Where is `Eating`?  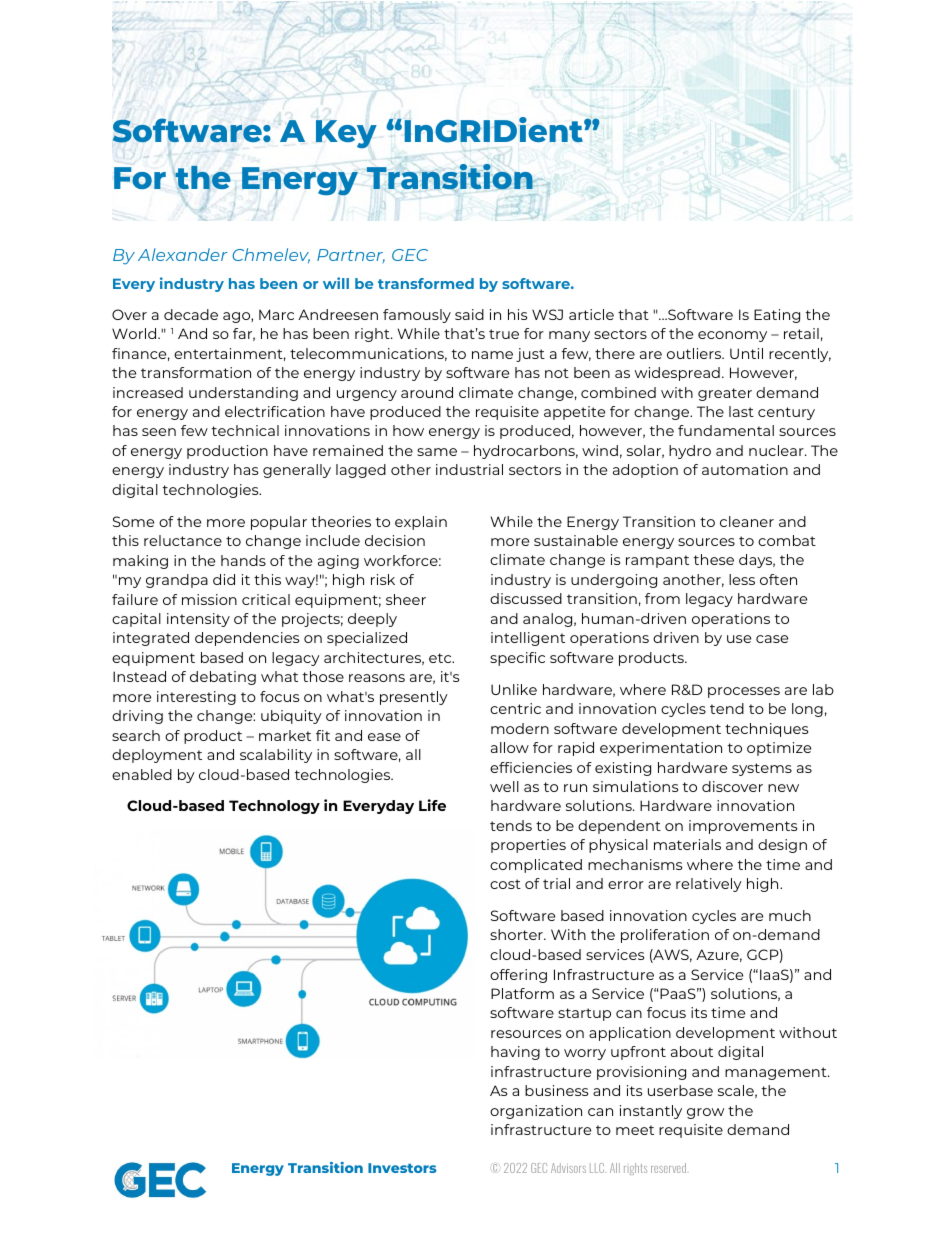 Eating is located at coordinates (777, 316).
